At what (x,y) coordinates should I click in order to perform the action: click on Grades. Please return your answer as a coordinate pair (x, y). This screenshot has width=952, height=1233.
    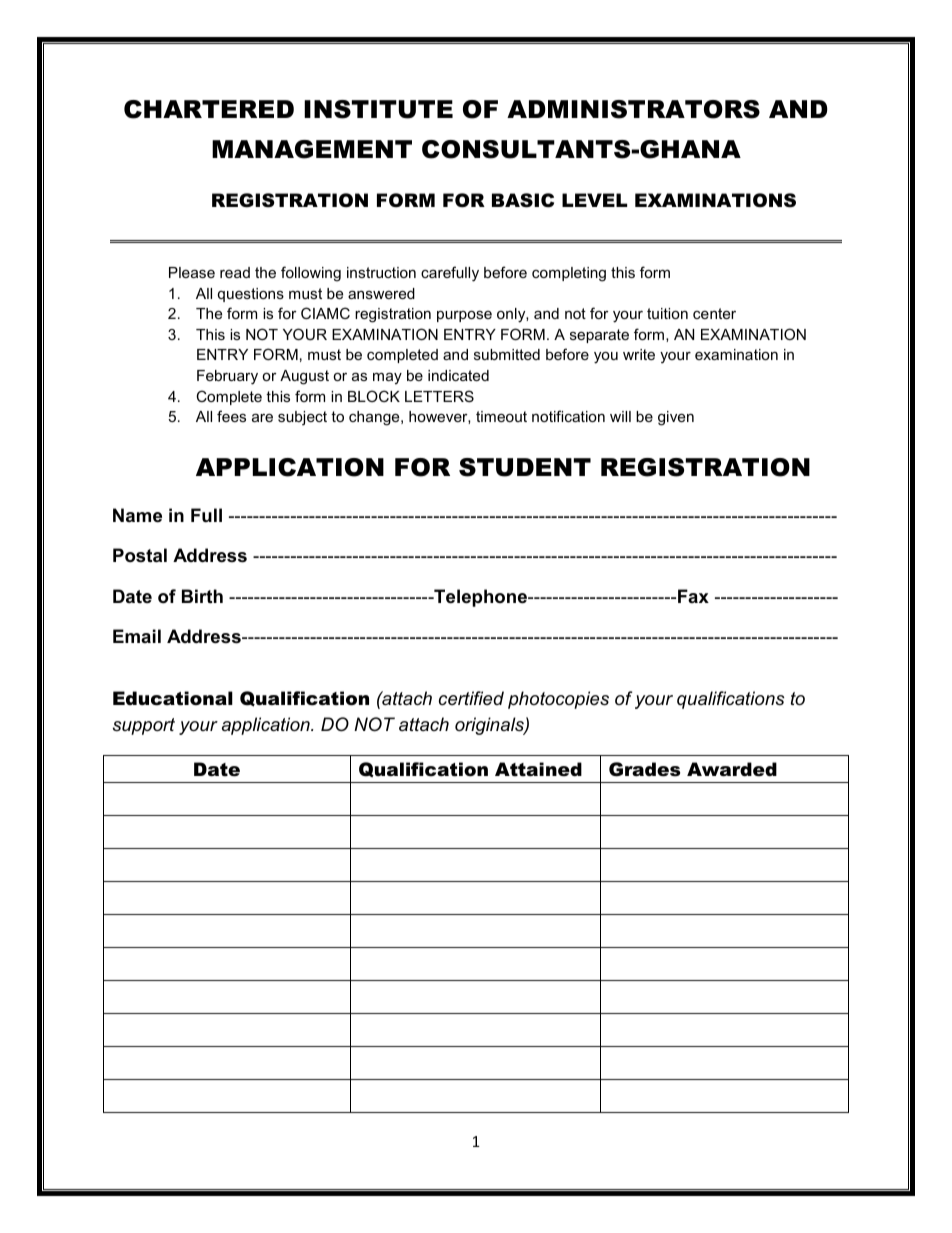
    Looking at the image, I should click on (644, 769).
